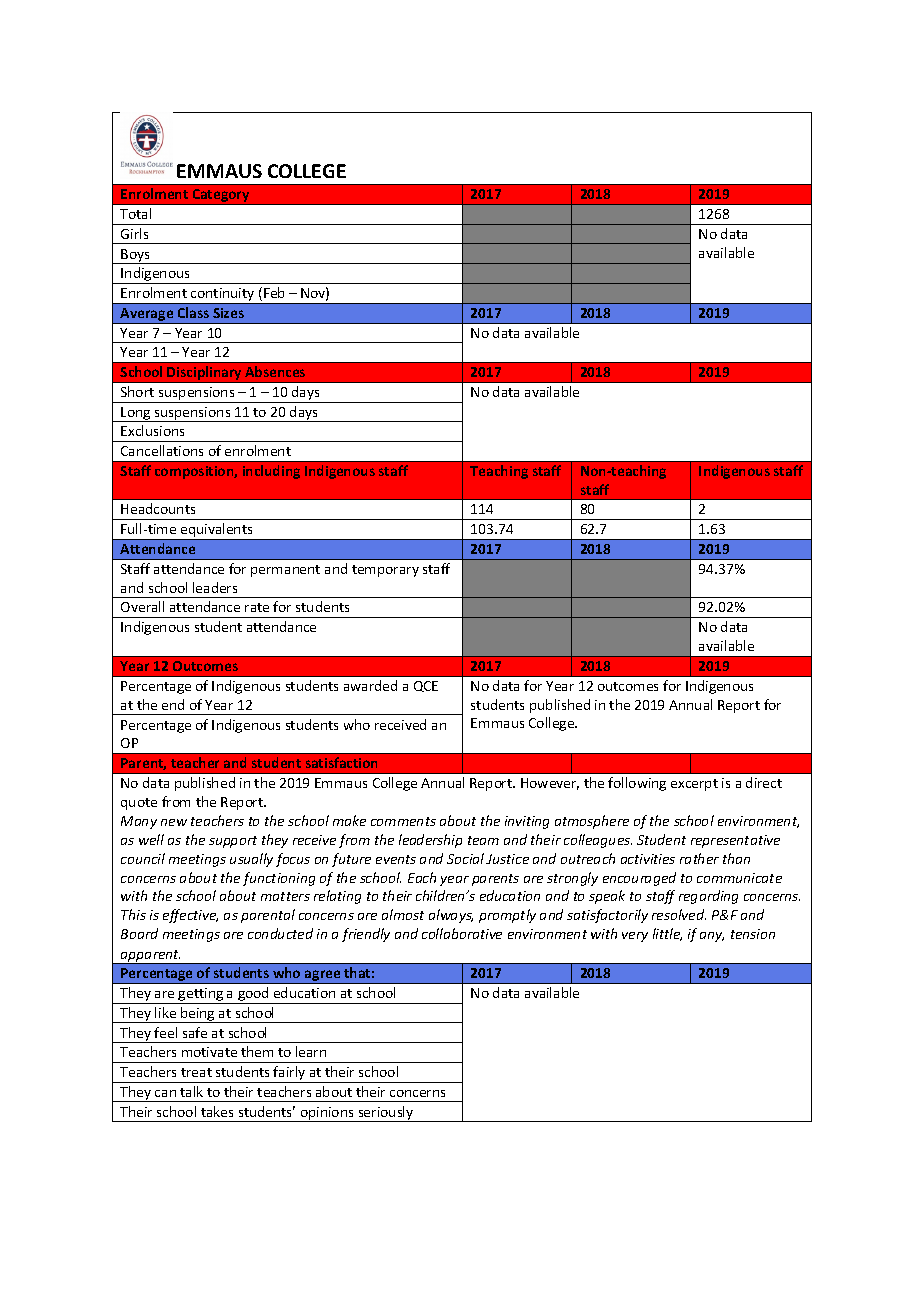 The image size is (924, 1308). What do you see at coordinates (196, 1072) in the image?
I see `treat` at bounding box center [196, 1072].
